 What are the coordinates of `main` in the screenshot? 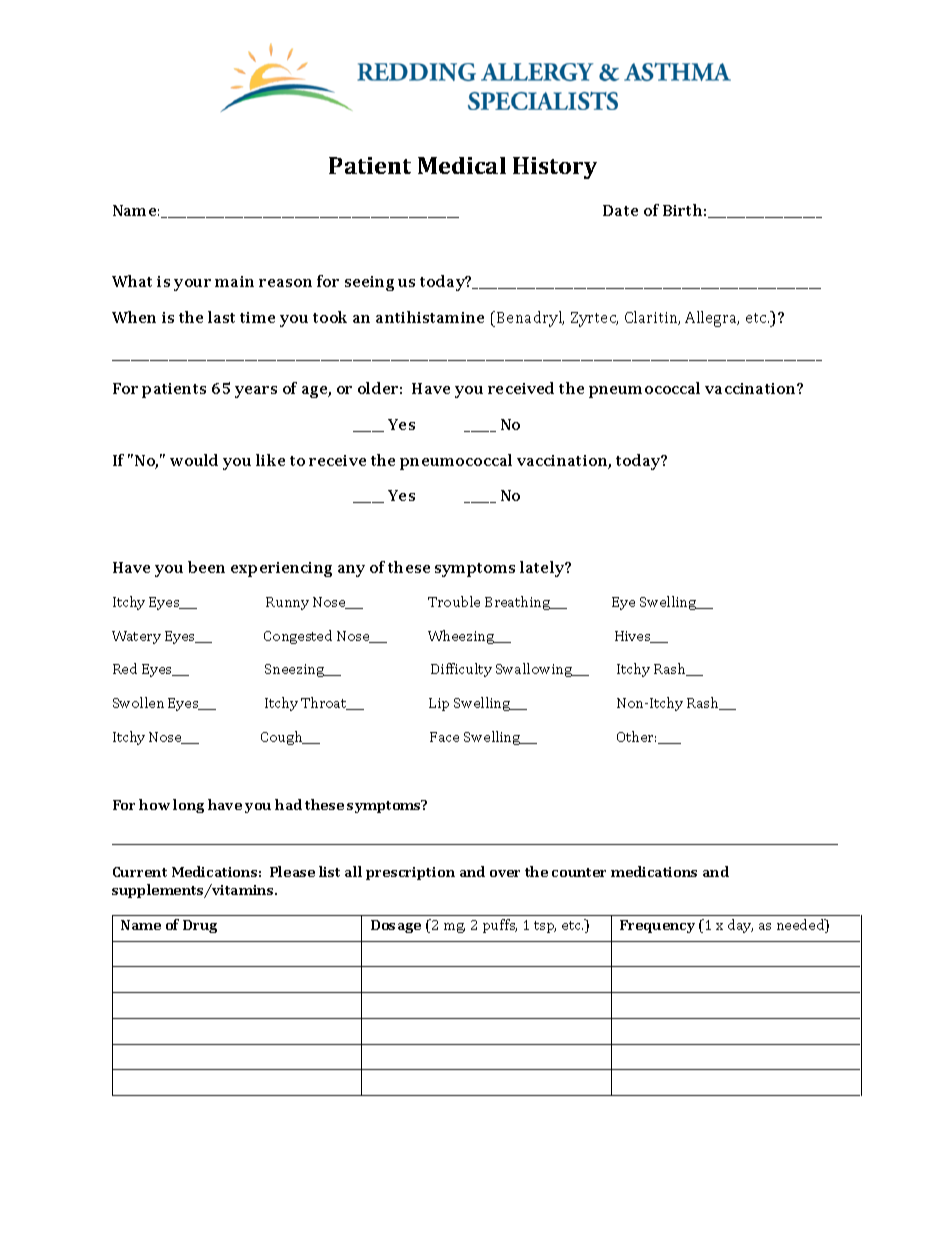 It's located at (234, 281).
